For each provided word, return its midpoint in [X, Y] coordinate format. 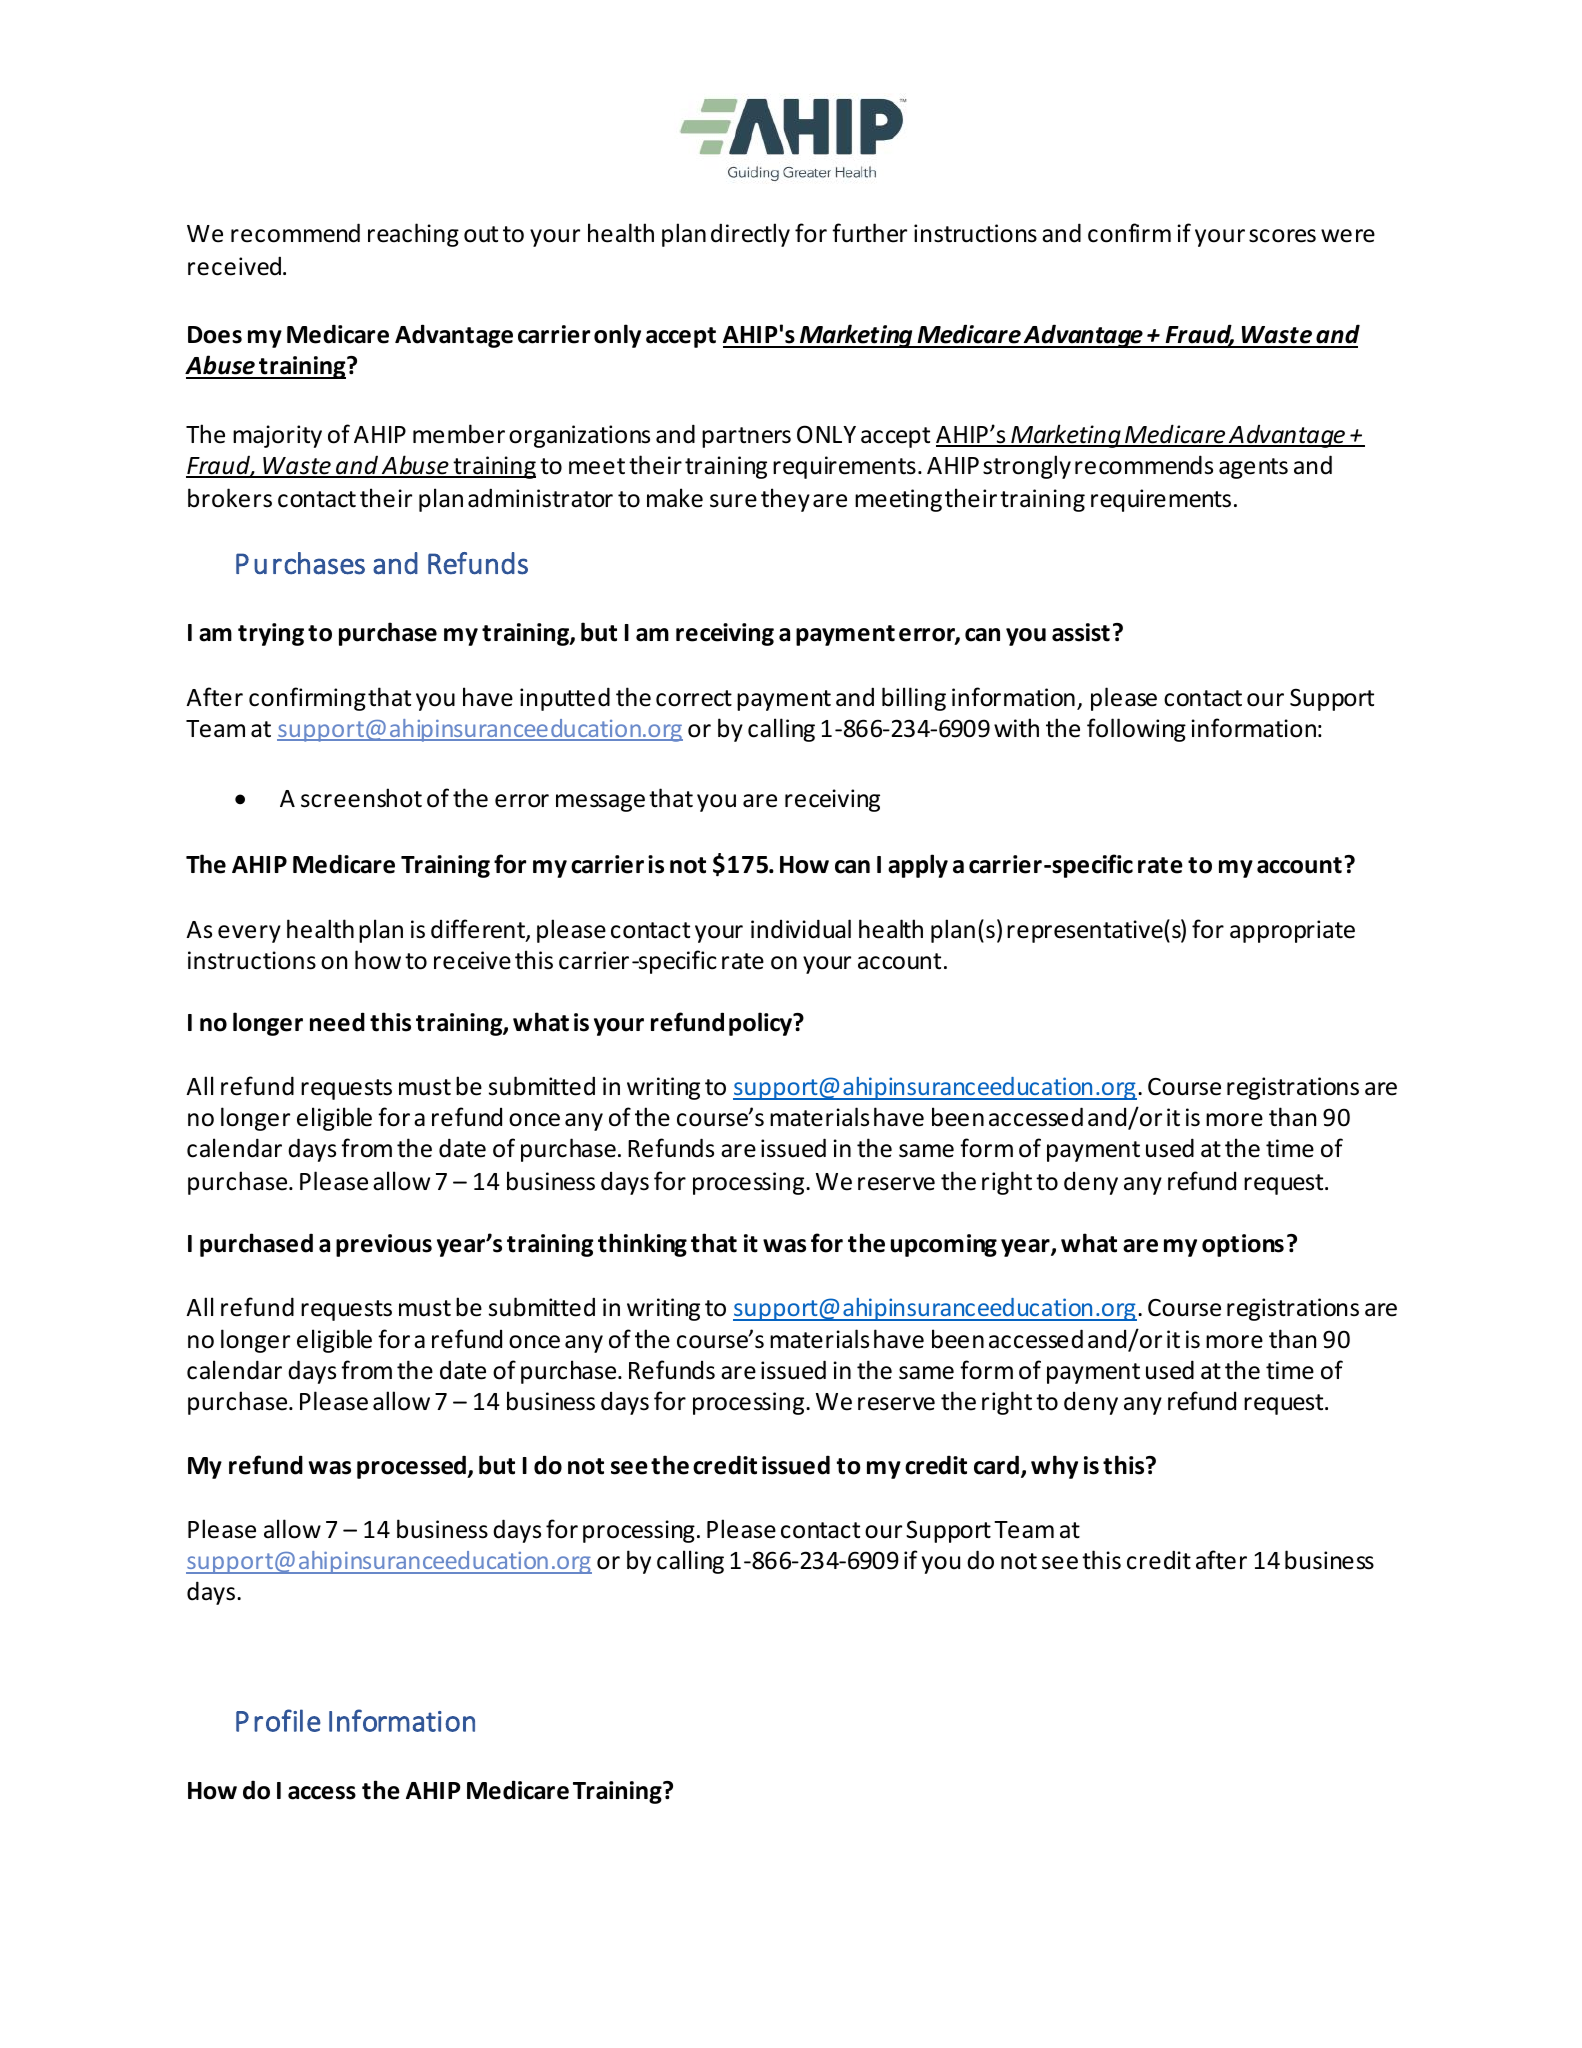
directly [750, 235]
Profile [278, 1720]
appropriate [1292, 931]
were [1348, 236]
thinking [642, 1245]
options [1243, 1245]
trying [271, 634]
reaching [413, 235]
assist [1081, 632]
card [996, 1465]
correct [694, 698]
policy [762, 1024]
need [337, 1022]
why [1054, 1467]
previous [384, 1245]
